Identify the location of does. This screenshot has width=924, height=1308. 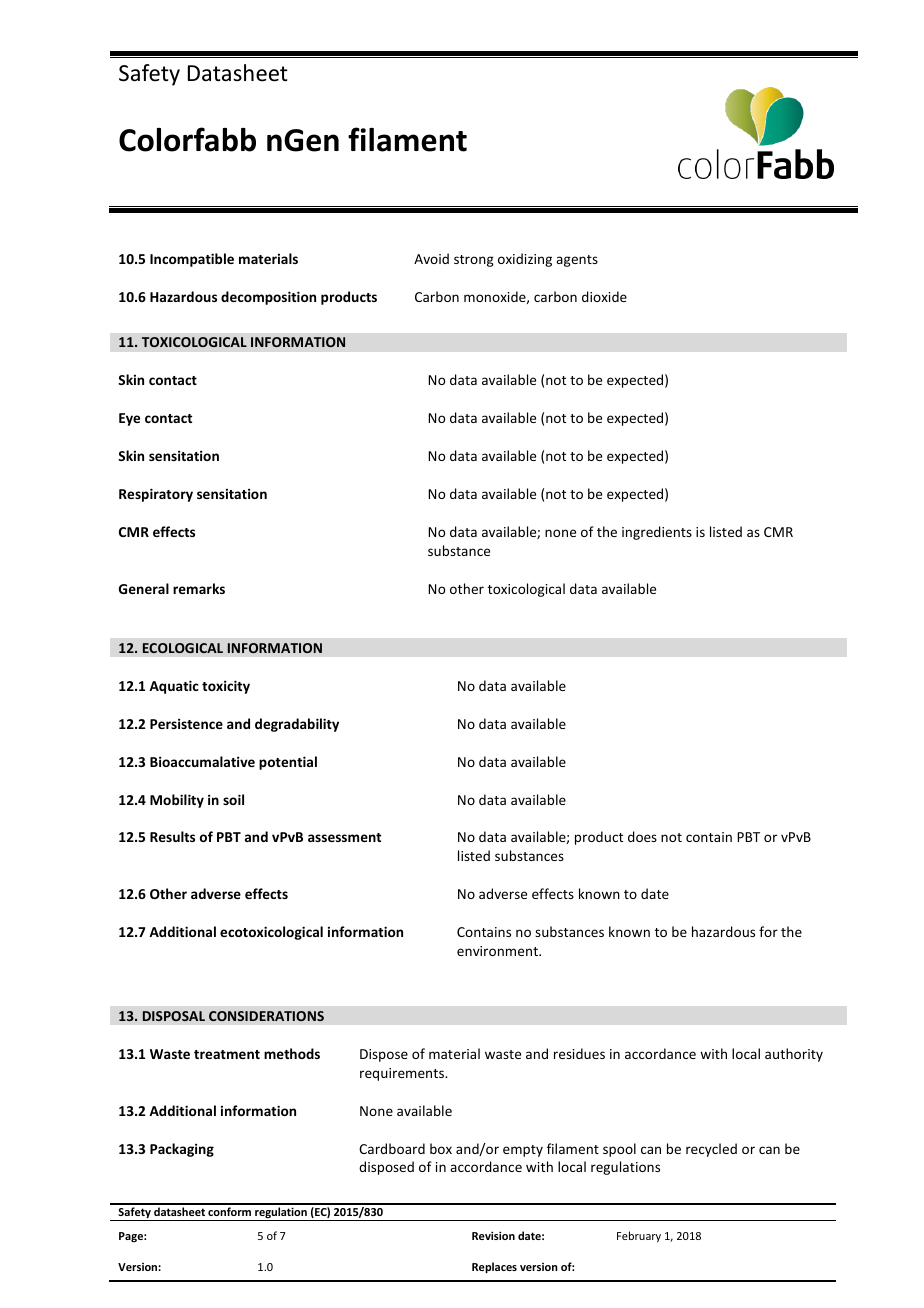
(642, 836).
